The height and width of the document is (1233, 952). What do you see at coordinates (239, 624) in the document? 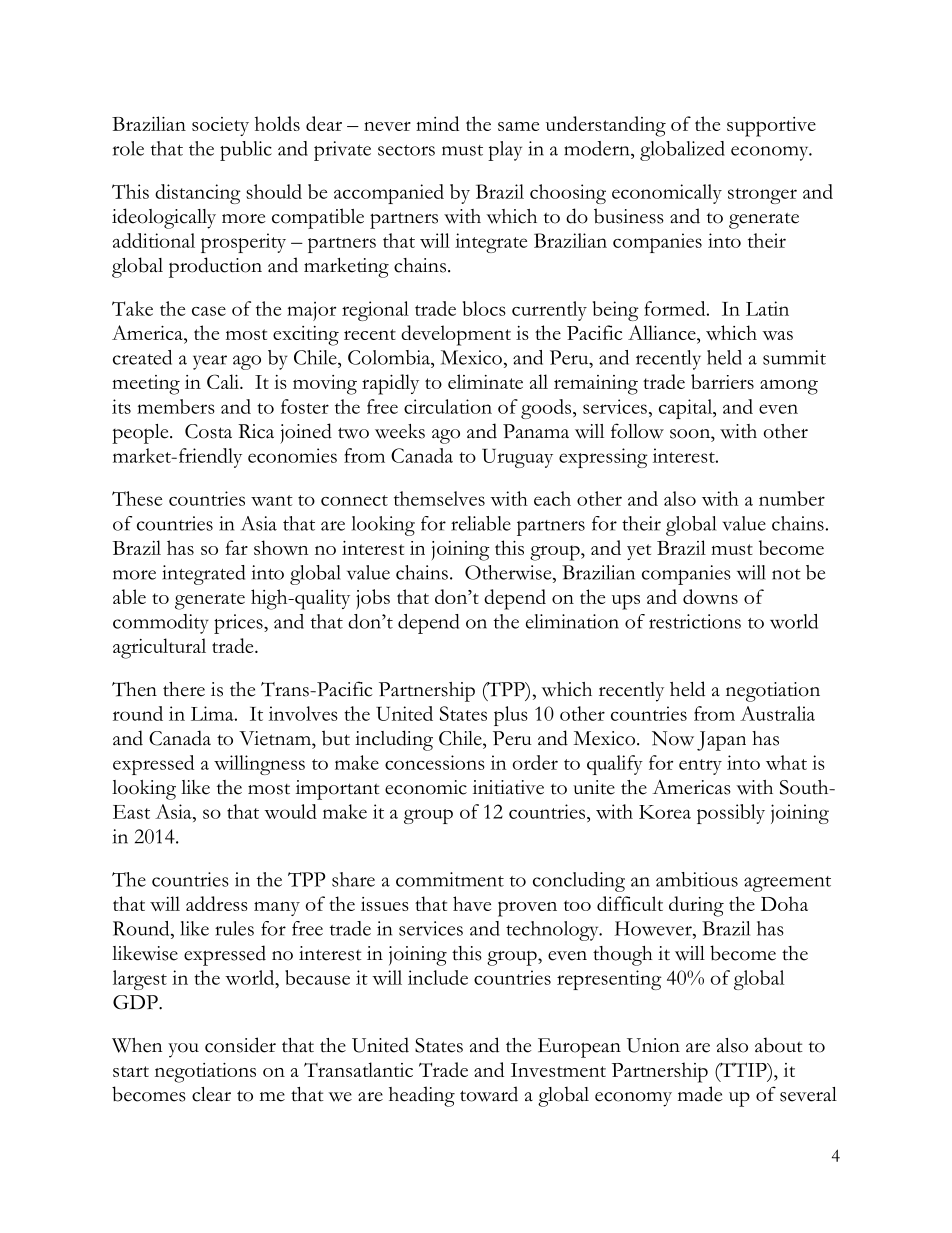
I see `prices` at bounding box center [239, 624].
